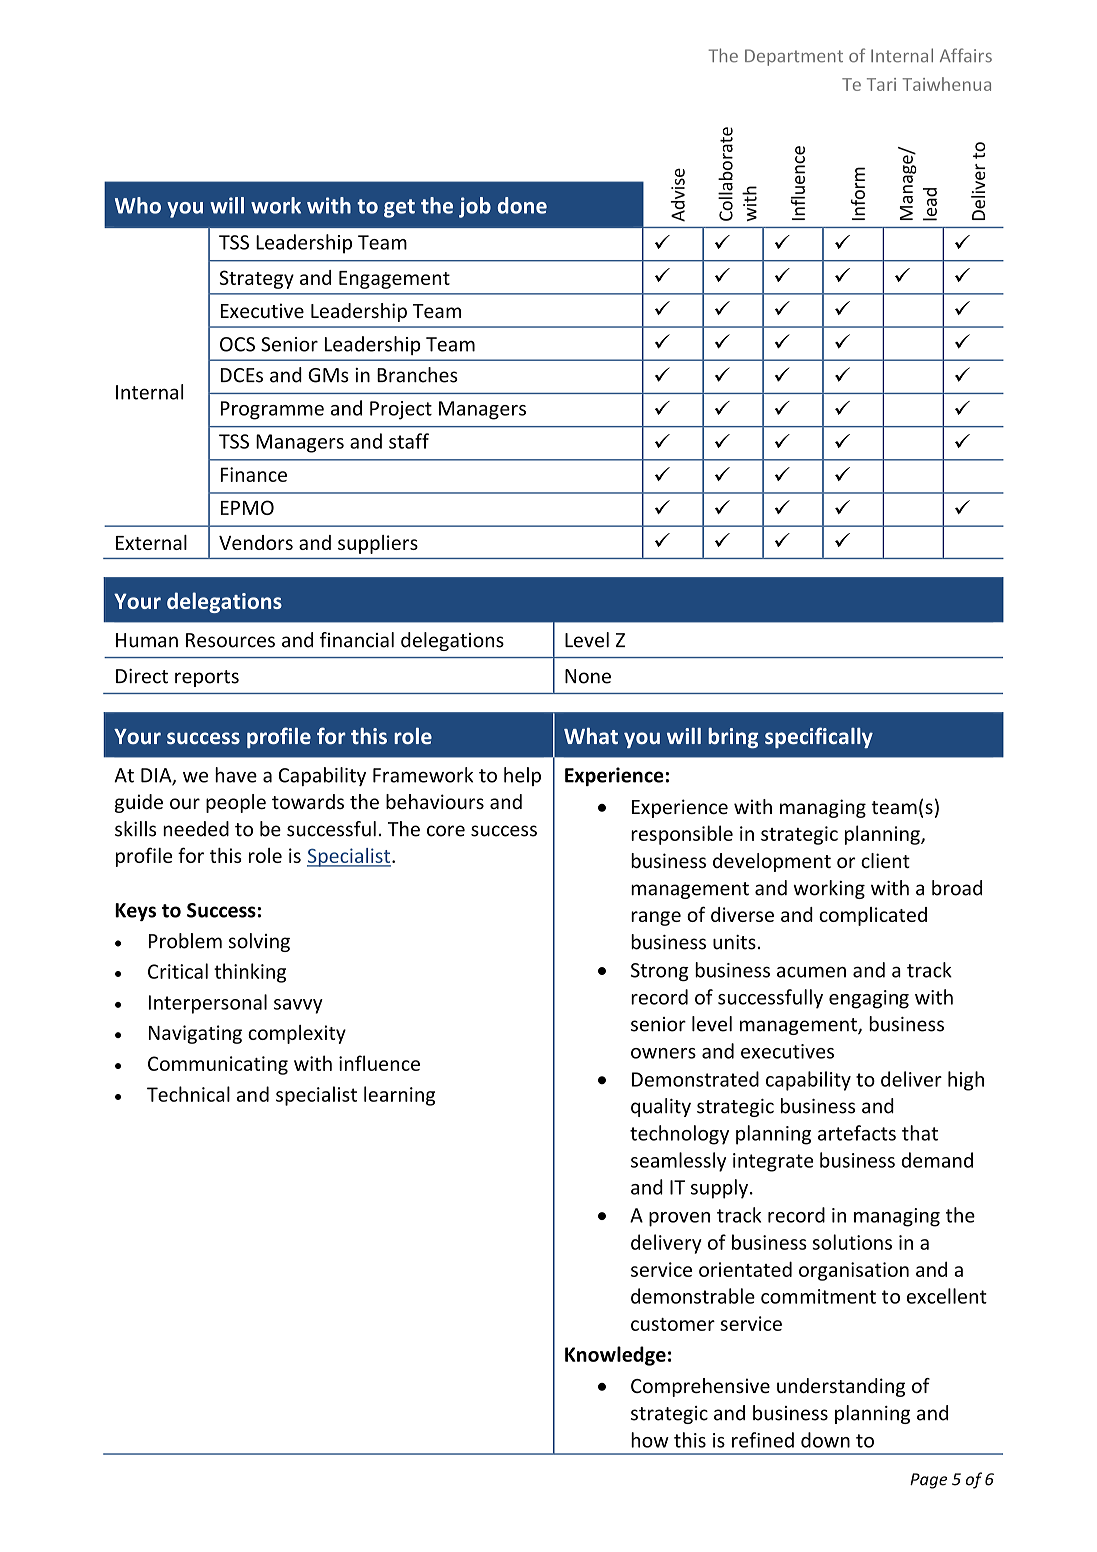 This screenshot has width=1097, height=1552. What do you see at coordinates (522, 205) in the screenshot?
I see `done` at bounding box center [522, 205].
